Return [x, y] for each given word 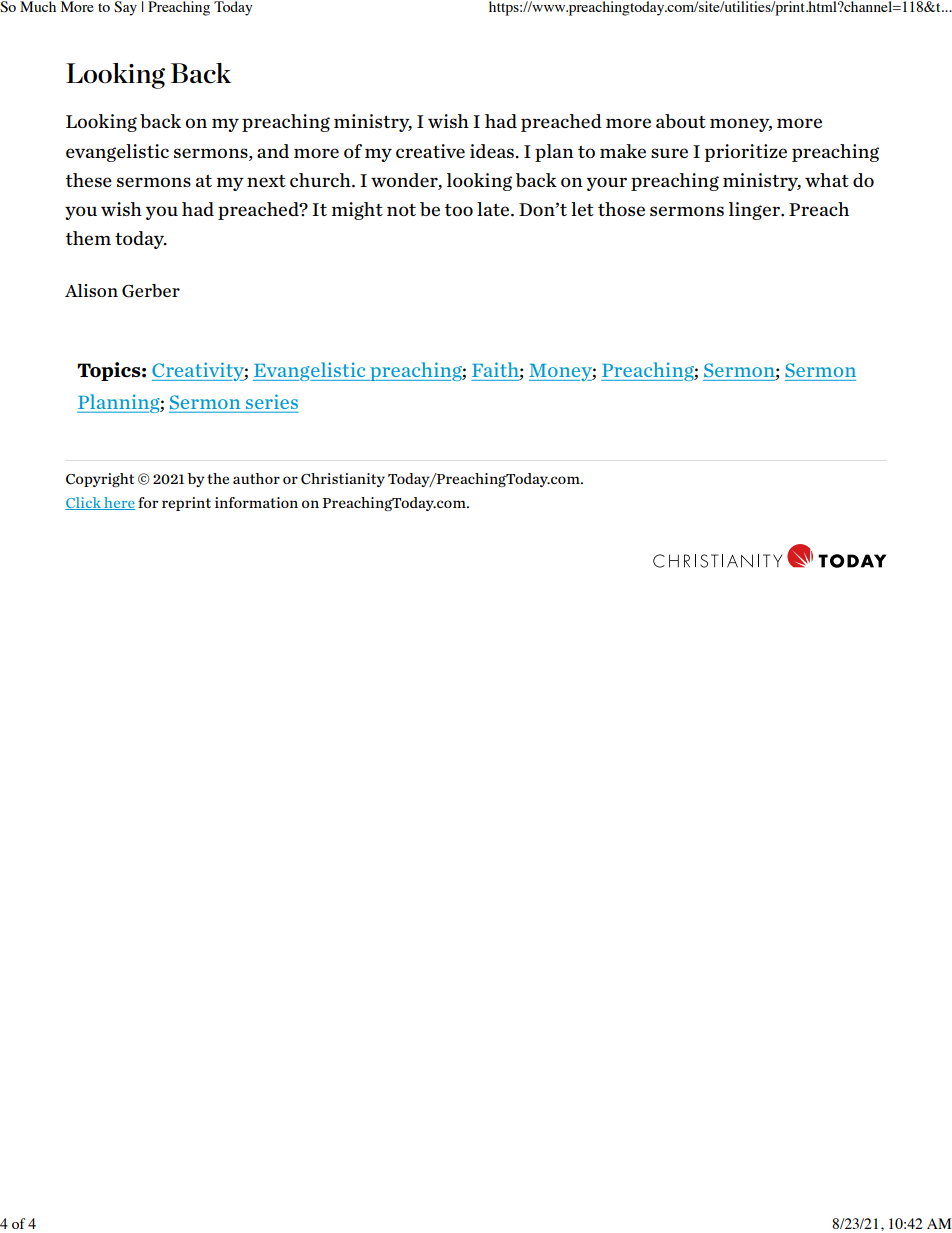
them [88, 238]
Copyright [100, 480]
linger [756, 211]
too [459, 210]
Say [125, 8]
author [256, 478]
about [681, 121]
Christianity [343, 480]
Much [38, 6]
